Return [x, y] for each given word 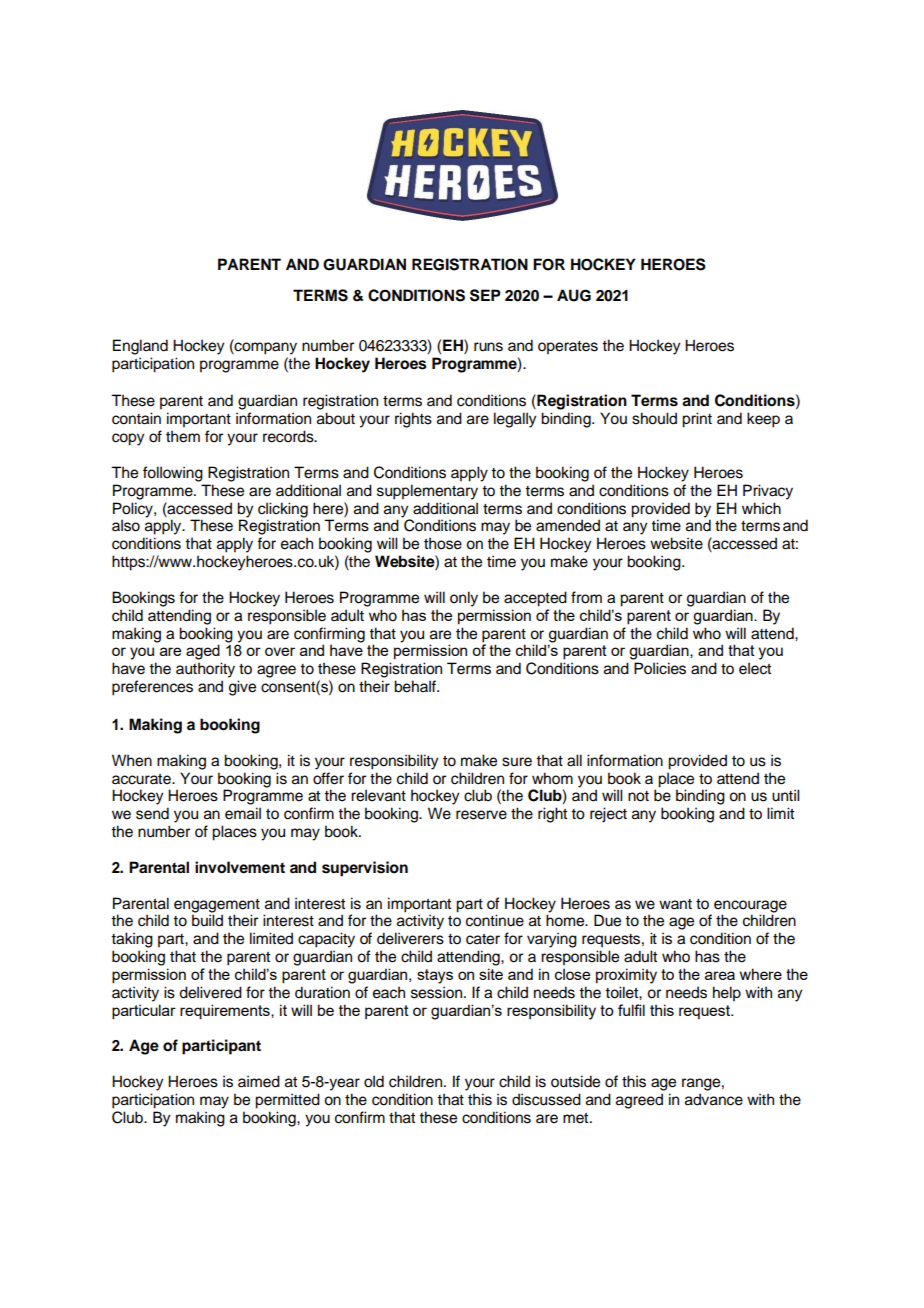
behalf [416, 686]
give [242, 688]
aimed [259, 1081]
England [140, 347]
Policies [660, 668]
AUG [574, 295]
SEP [485, 295]
